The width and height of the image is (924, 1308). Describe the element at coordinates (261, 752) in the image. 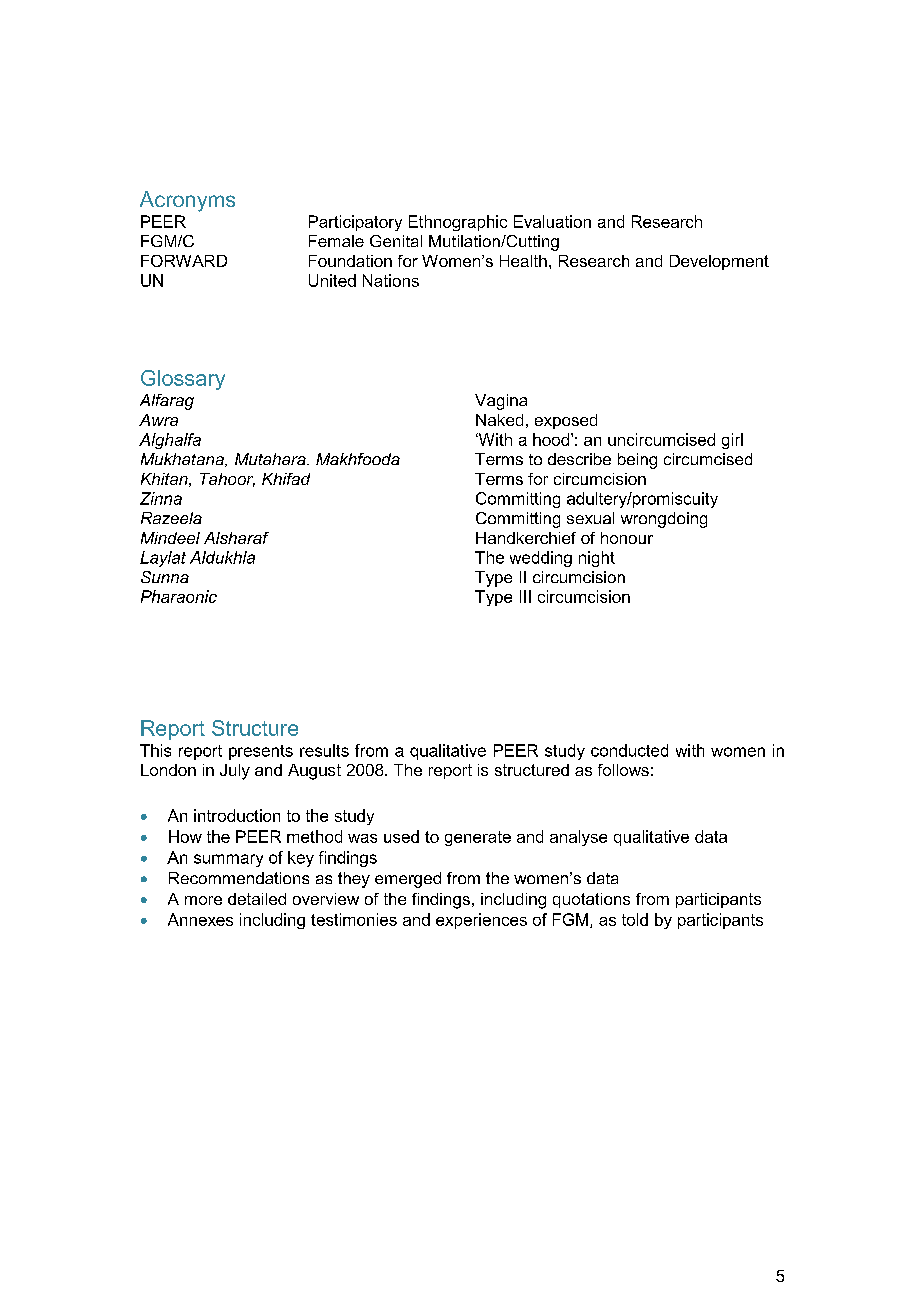

I see `presents` at that location.
